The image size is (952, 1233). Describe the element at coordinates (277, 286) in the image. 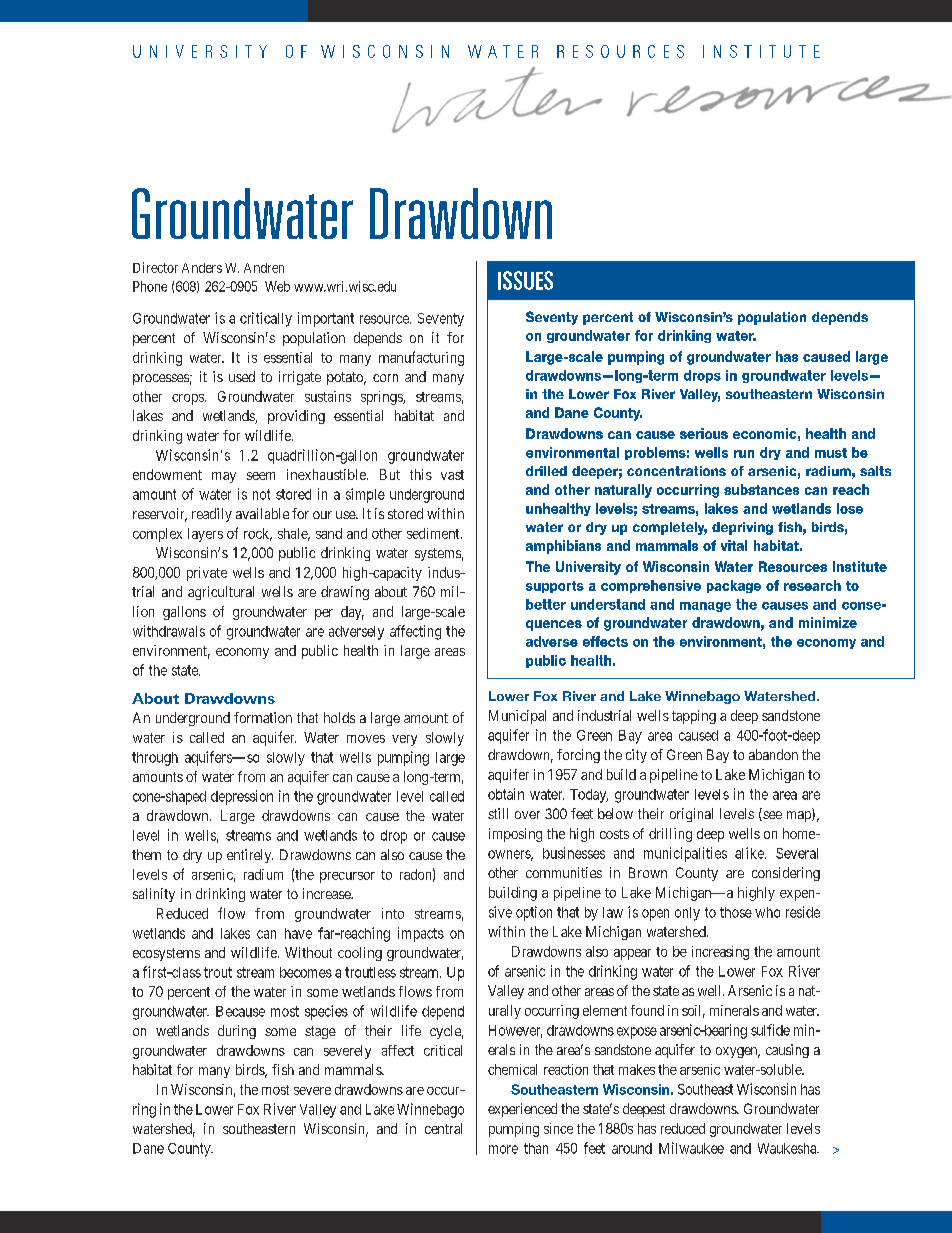

I see `Web` at that location.
